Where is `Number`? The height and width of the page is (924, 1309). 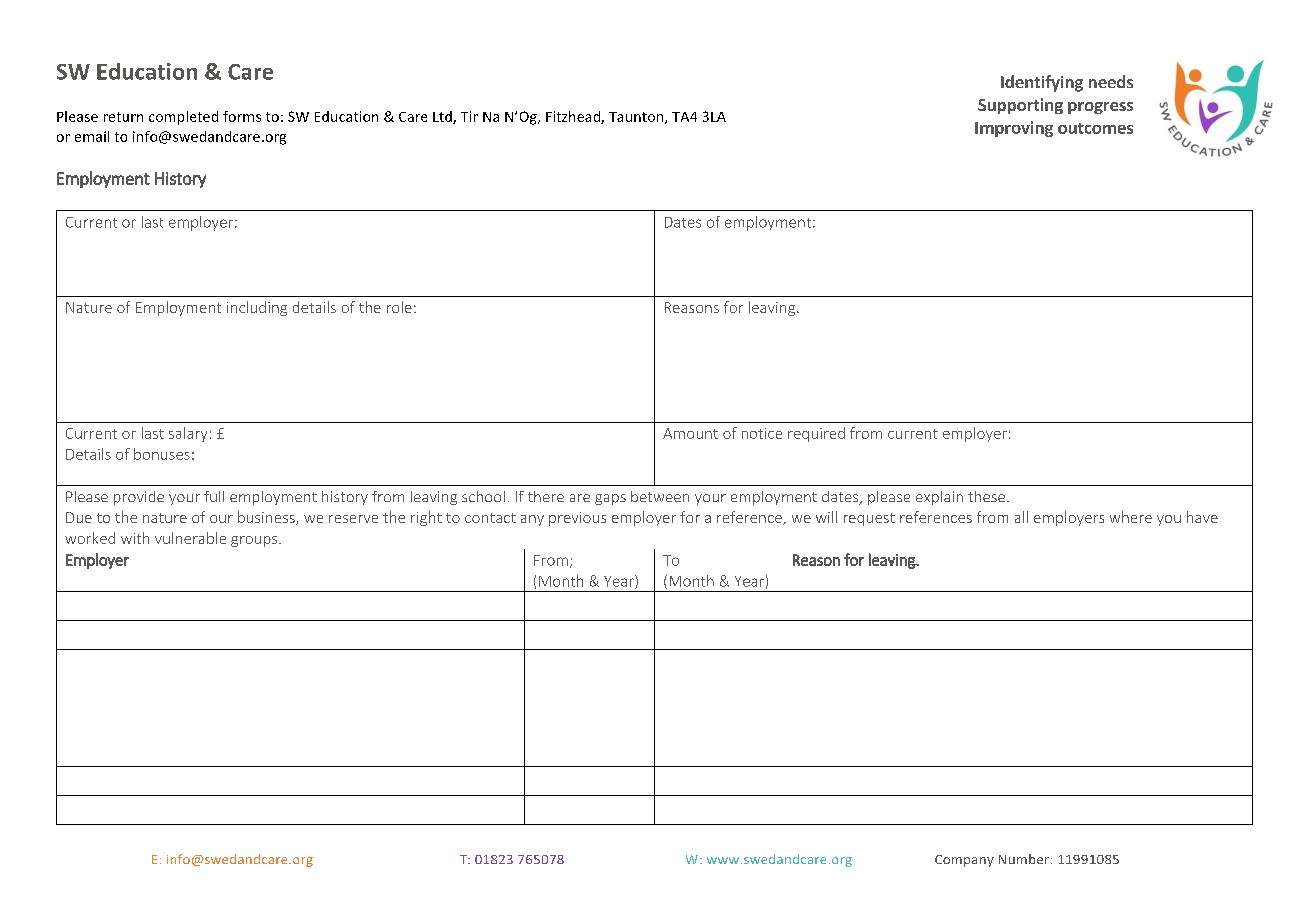 Number is located at coordinates (1025, 859).
